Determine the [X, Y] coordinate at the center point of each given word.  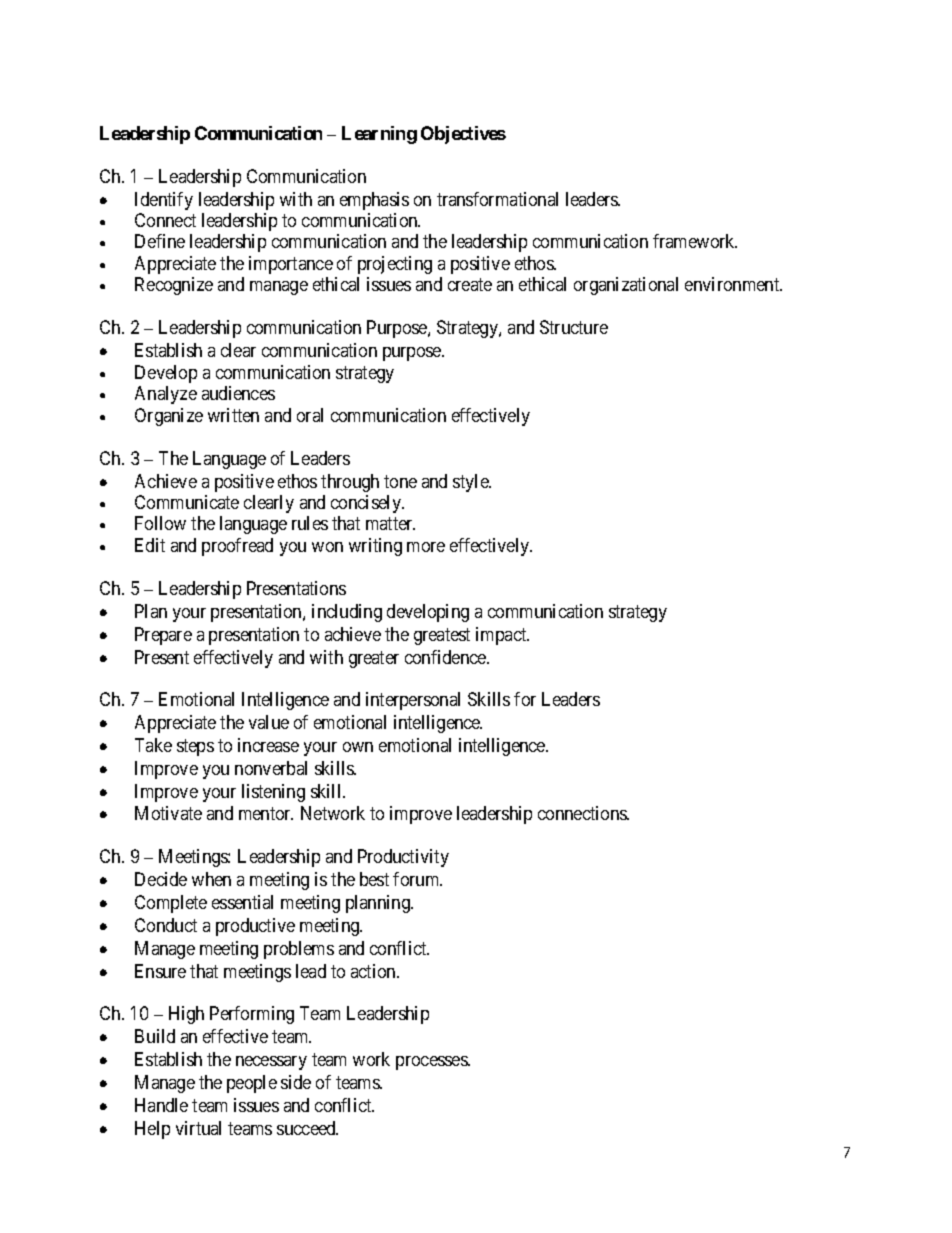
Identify [164, 201]
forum [417, 879]
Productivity [403, 858]
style [471, 483]
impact [502, 636]
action [374, 971]
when [211, 879]
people [252, 1084]
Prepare [163, 636]
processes [432, 1063]
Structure [574, 327]
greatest [442, 636]
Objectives [463, 135]
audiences [238, 393]
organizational [626, 286]
